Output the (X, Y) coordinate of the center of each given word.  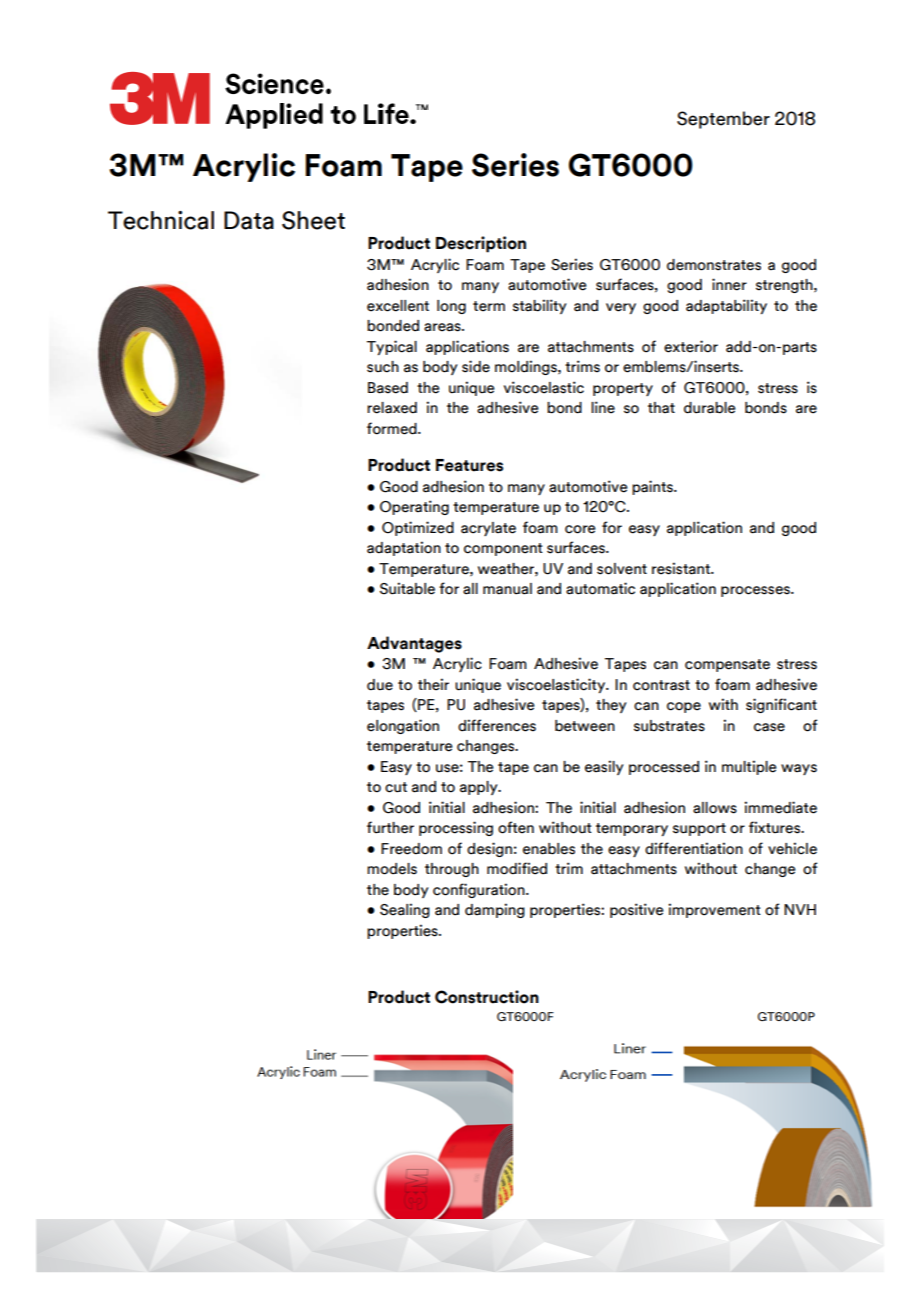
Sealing (405, 910)
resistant (682, 568)
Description (481, 244)
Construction (487, 997)
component (503, 549)
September (723, 120)
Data (249, 220)
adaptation (404, 548)
